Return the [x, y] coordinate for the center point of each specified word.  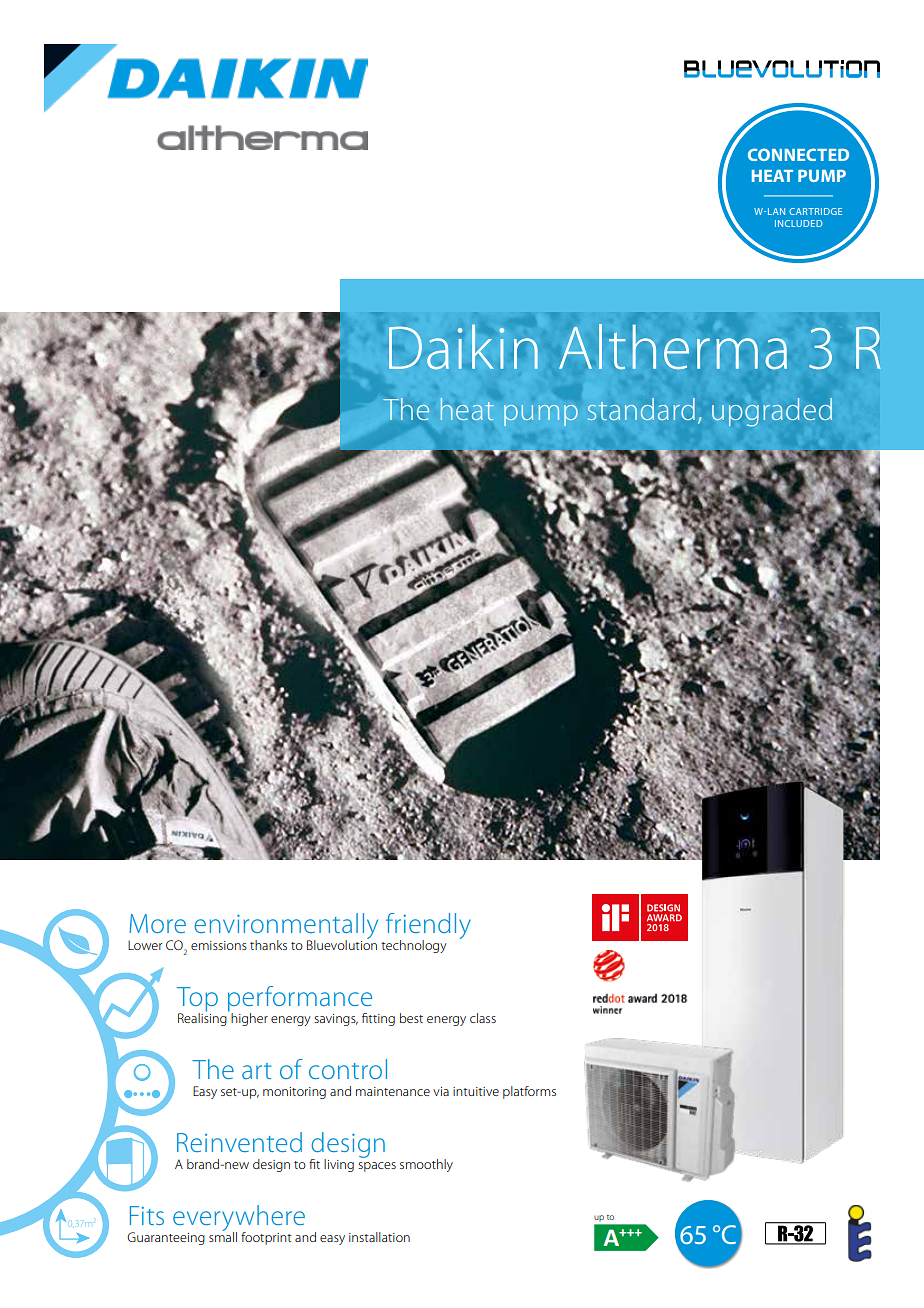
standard [641, 409]
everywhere [239, 1219]
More [157, 923]
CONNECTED [798, 154]
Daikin [463, 347]
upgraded [772, 412]
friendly [428, 927]
